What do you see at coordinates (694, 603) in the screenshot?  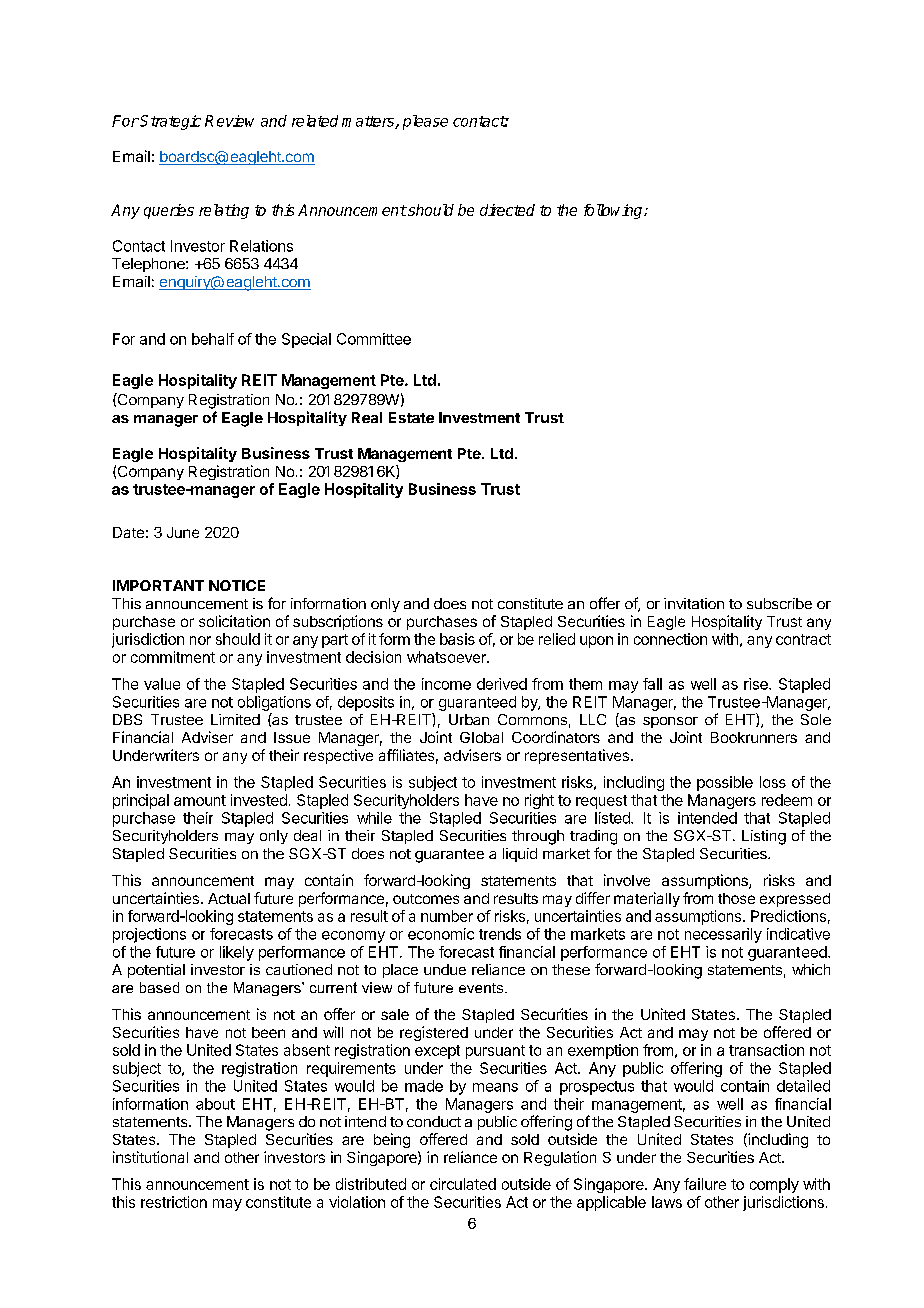 I see `invitation` at bounding box center [694, 603].
